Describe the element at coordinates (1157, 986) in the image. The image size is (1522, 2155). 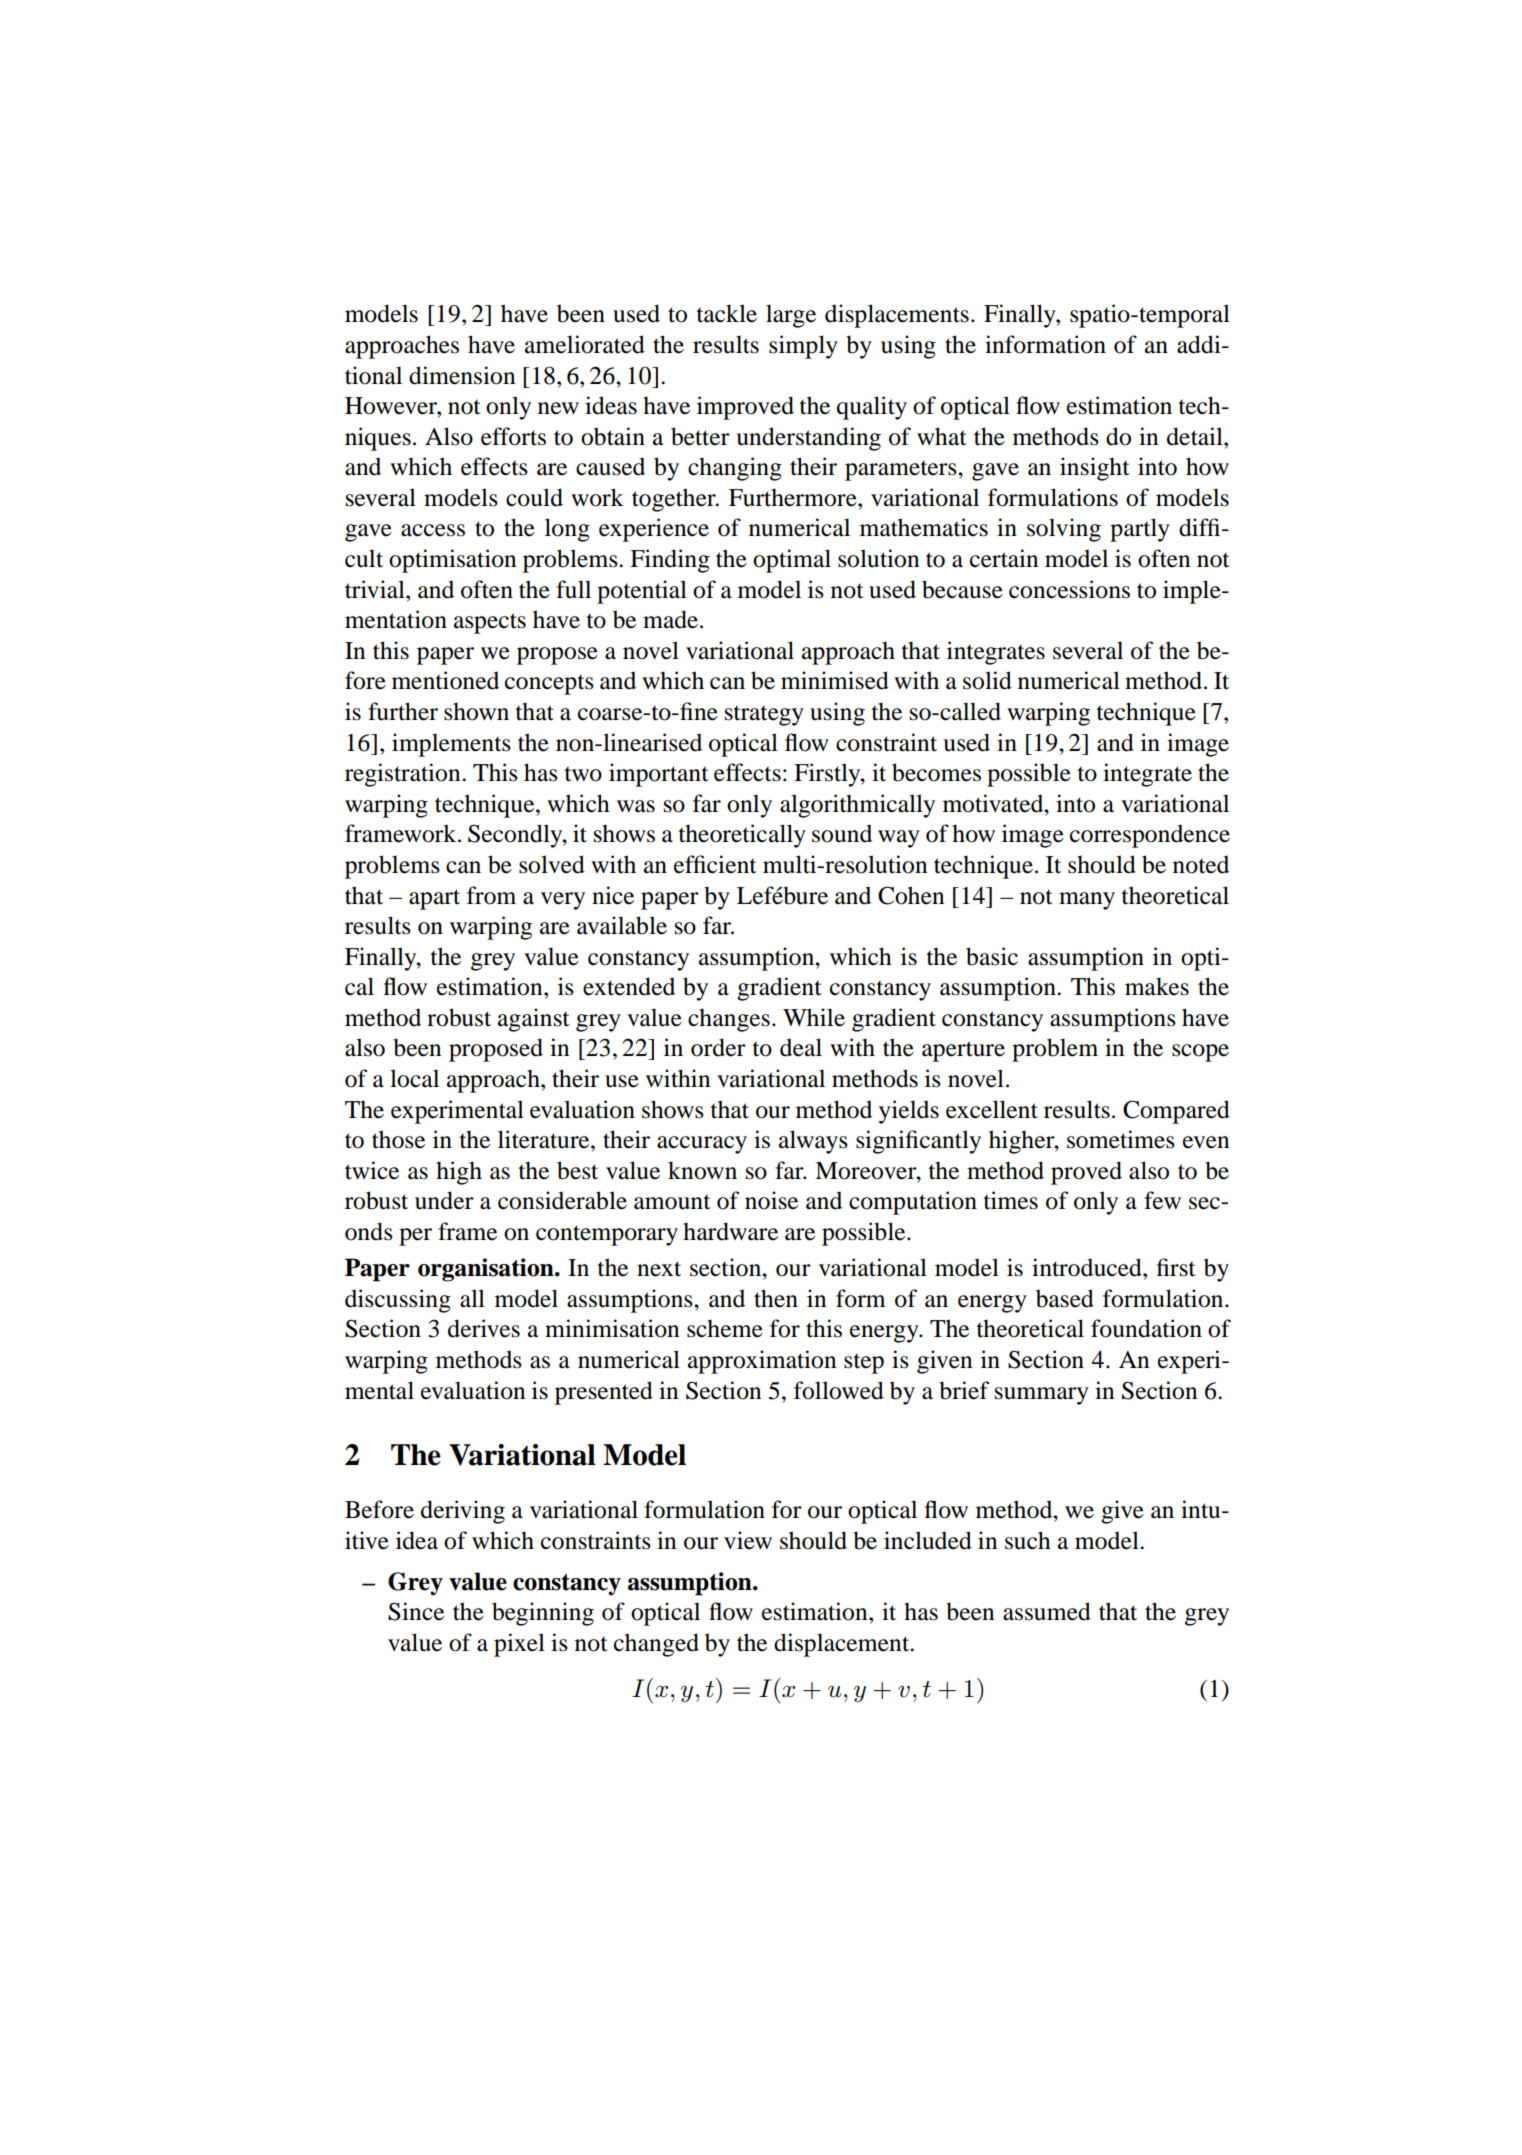
I see `makes` at that location.
